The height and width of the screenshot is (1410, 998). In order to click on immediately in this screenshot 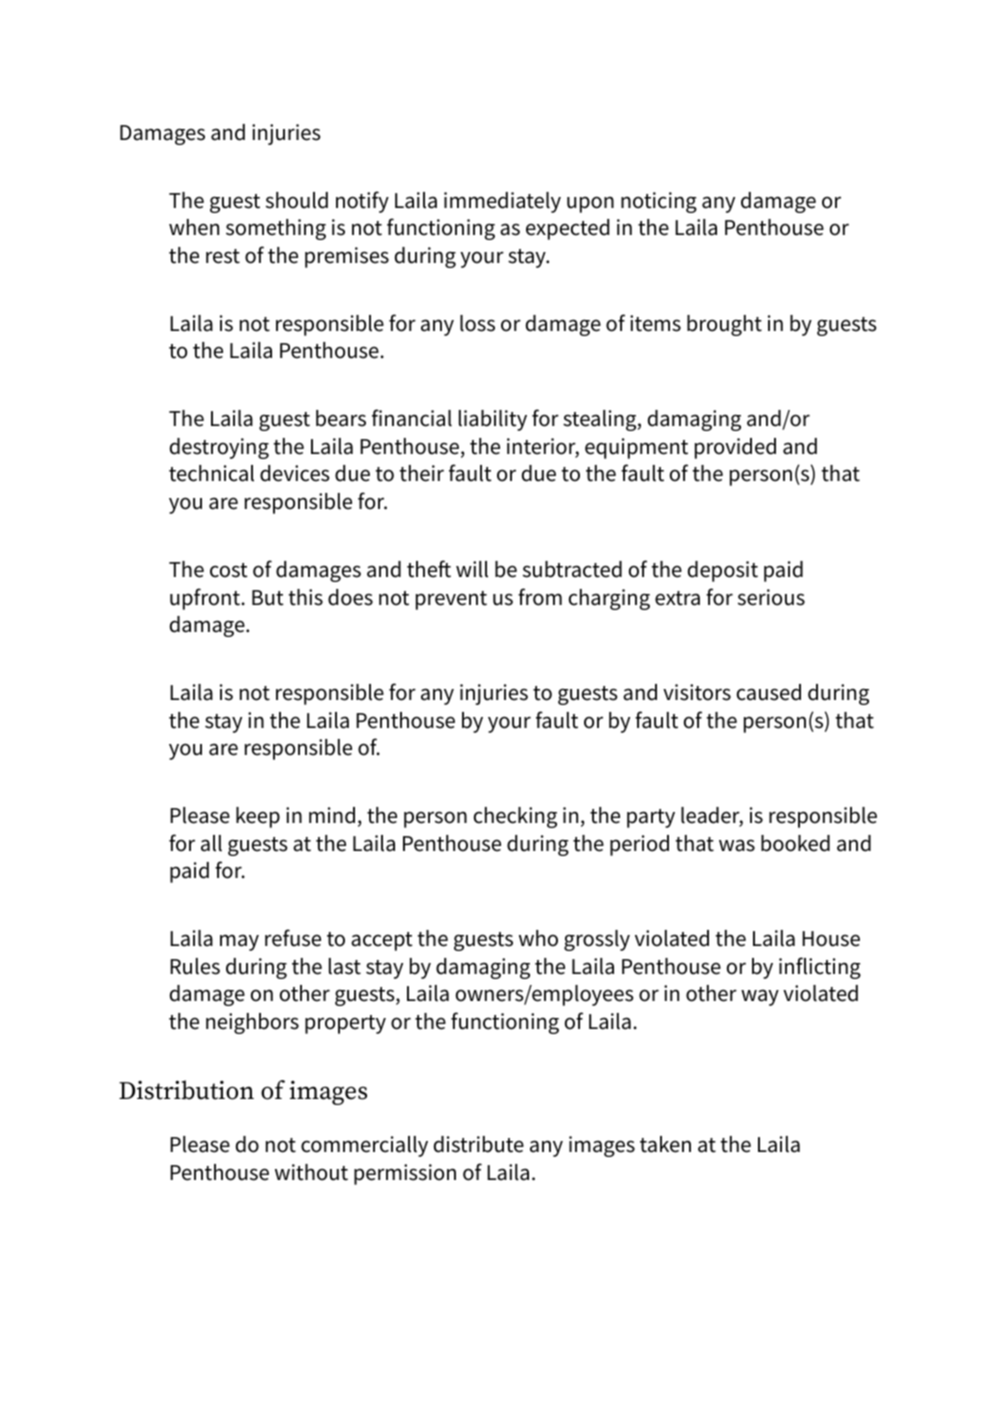, I will do `click(502, 202)`.
